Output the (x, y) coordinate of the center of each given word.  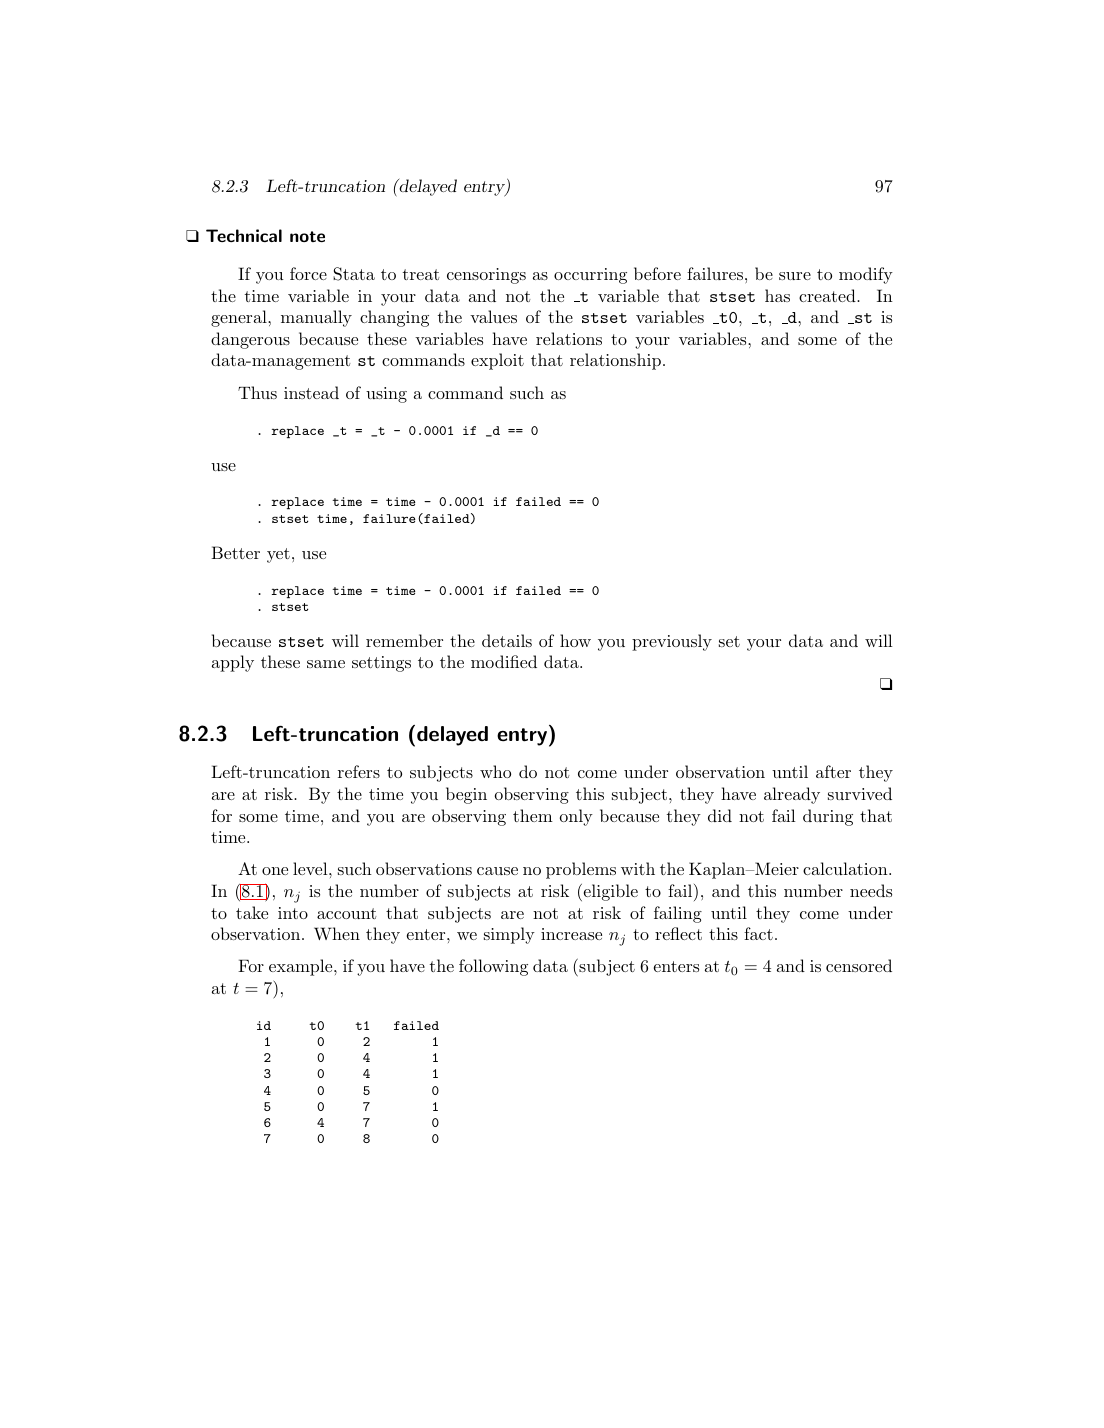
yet (278, 555)
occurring (590, 276)
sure (795, 276)
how (575, 640)
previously (672, 642)
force (308, 273)
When (337, 933)
